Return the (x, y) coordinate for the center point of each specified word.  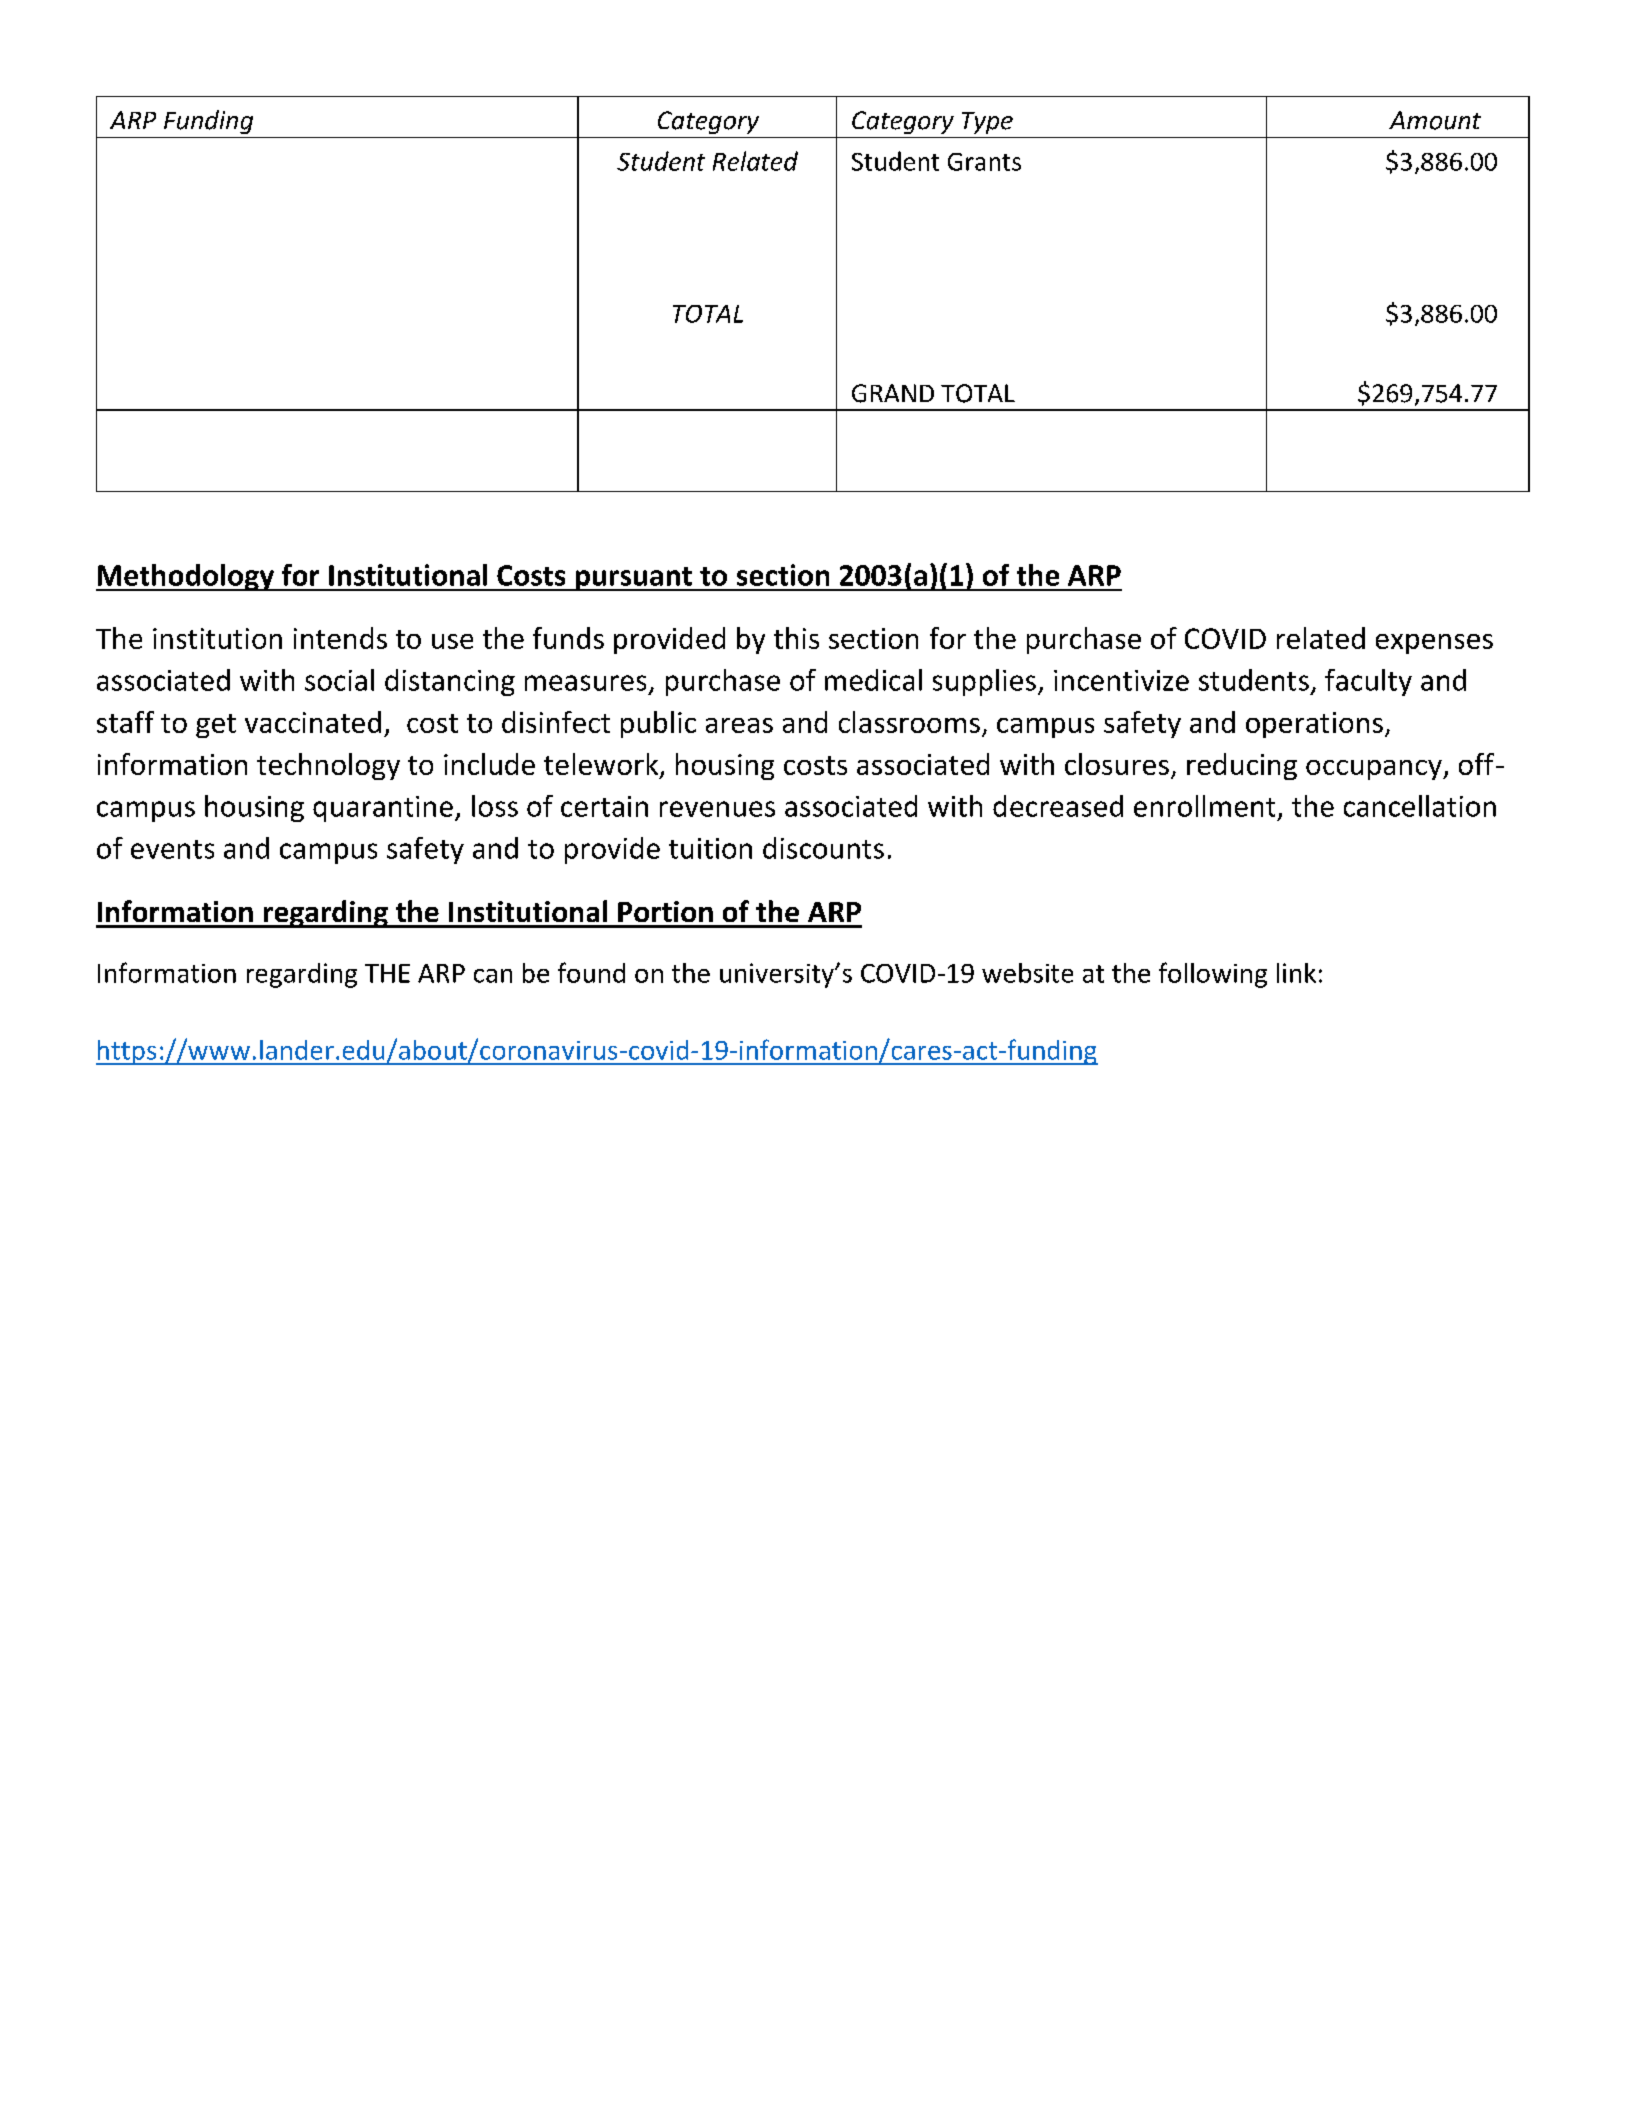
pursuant (633, 579)
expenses (1434, 644)
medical (873, 680)
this (796, 638)
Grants (984, 162)
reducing (1242, 766)
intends (340, 638)
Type (987, 123)
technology (328, 766)
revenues (717, 809)
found (591, 972)
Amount (1435, 120)
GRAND (893, 393)
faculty (1368, 682)
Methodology (186, 577)
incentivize (1121, 680)
